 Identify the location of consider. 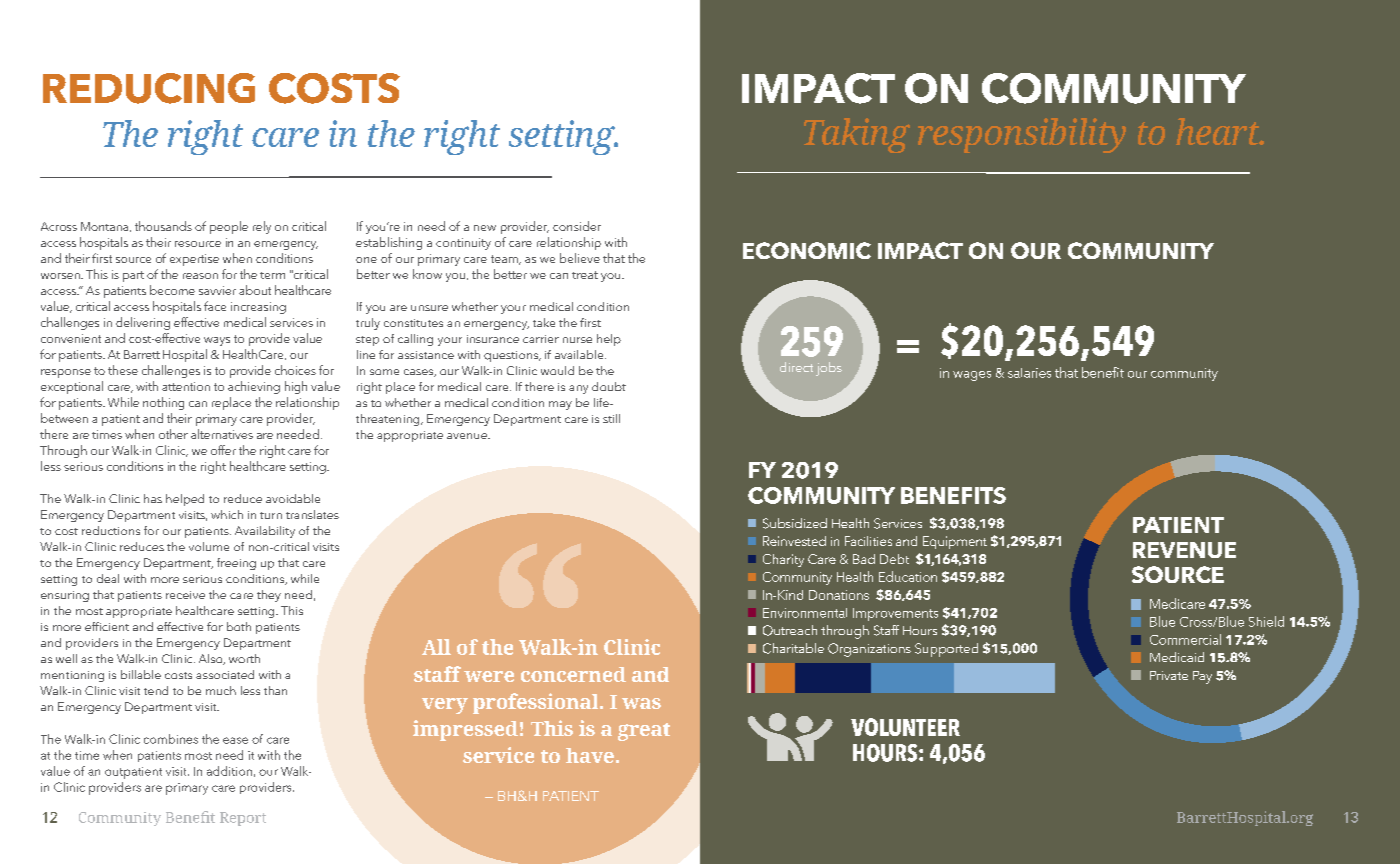
(577, 226).
